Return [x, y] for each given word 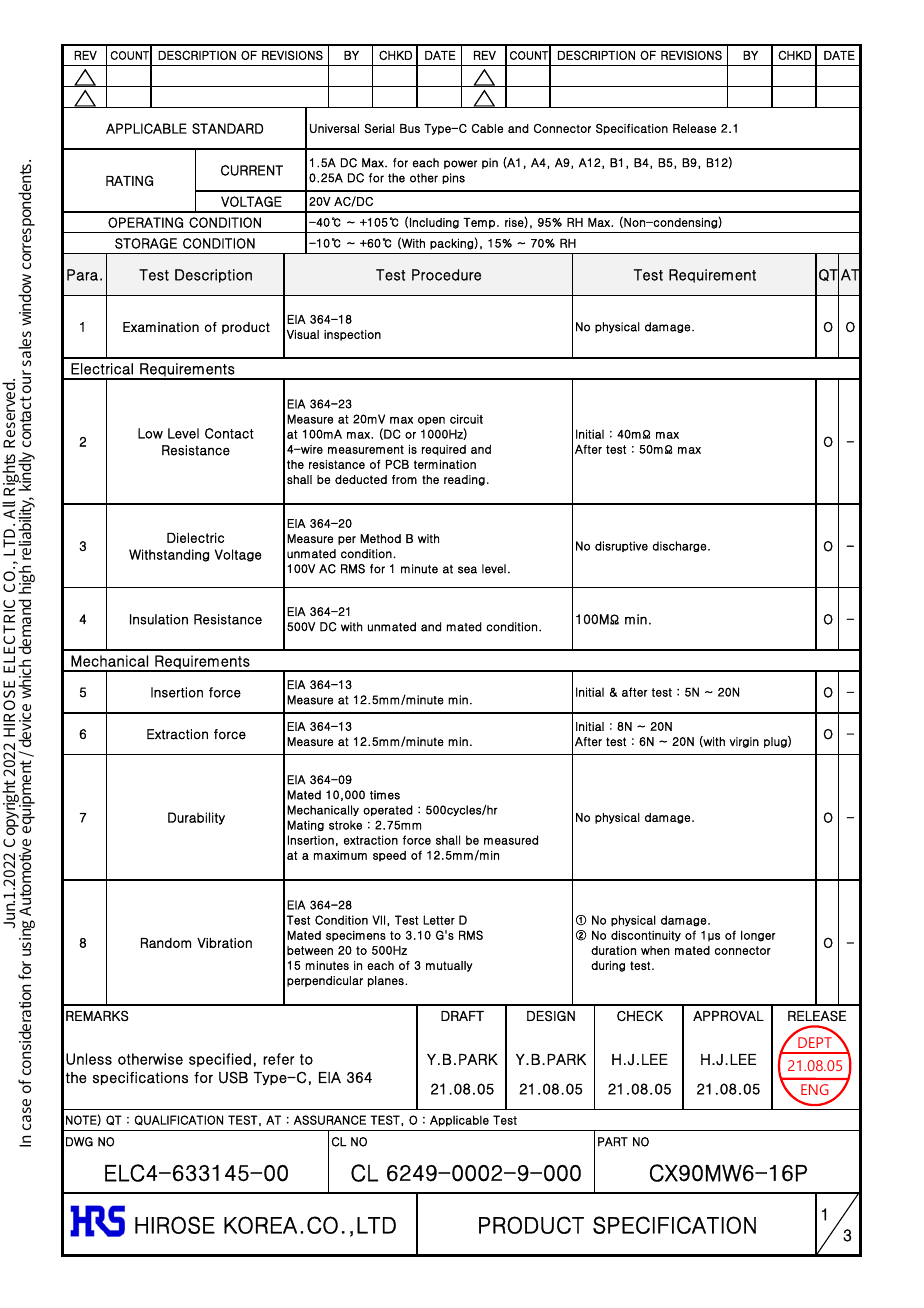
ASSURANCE [330, 1120]
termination [445, 464]
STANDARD [227, 128]
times [385, 795]
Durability [196, 818]
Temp [479, 223]
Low [150, 433]
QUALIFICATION [179, 1120]
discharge [681, 546]
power [460, 164]
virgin [744, 742]
